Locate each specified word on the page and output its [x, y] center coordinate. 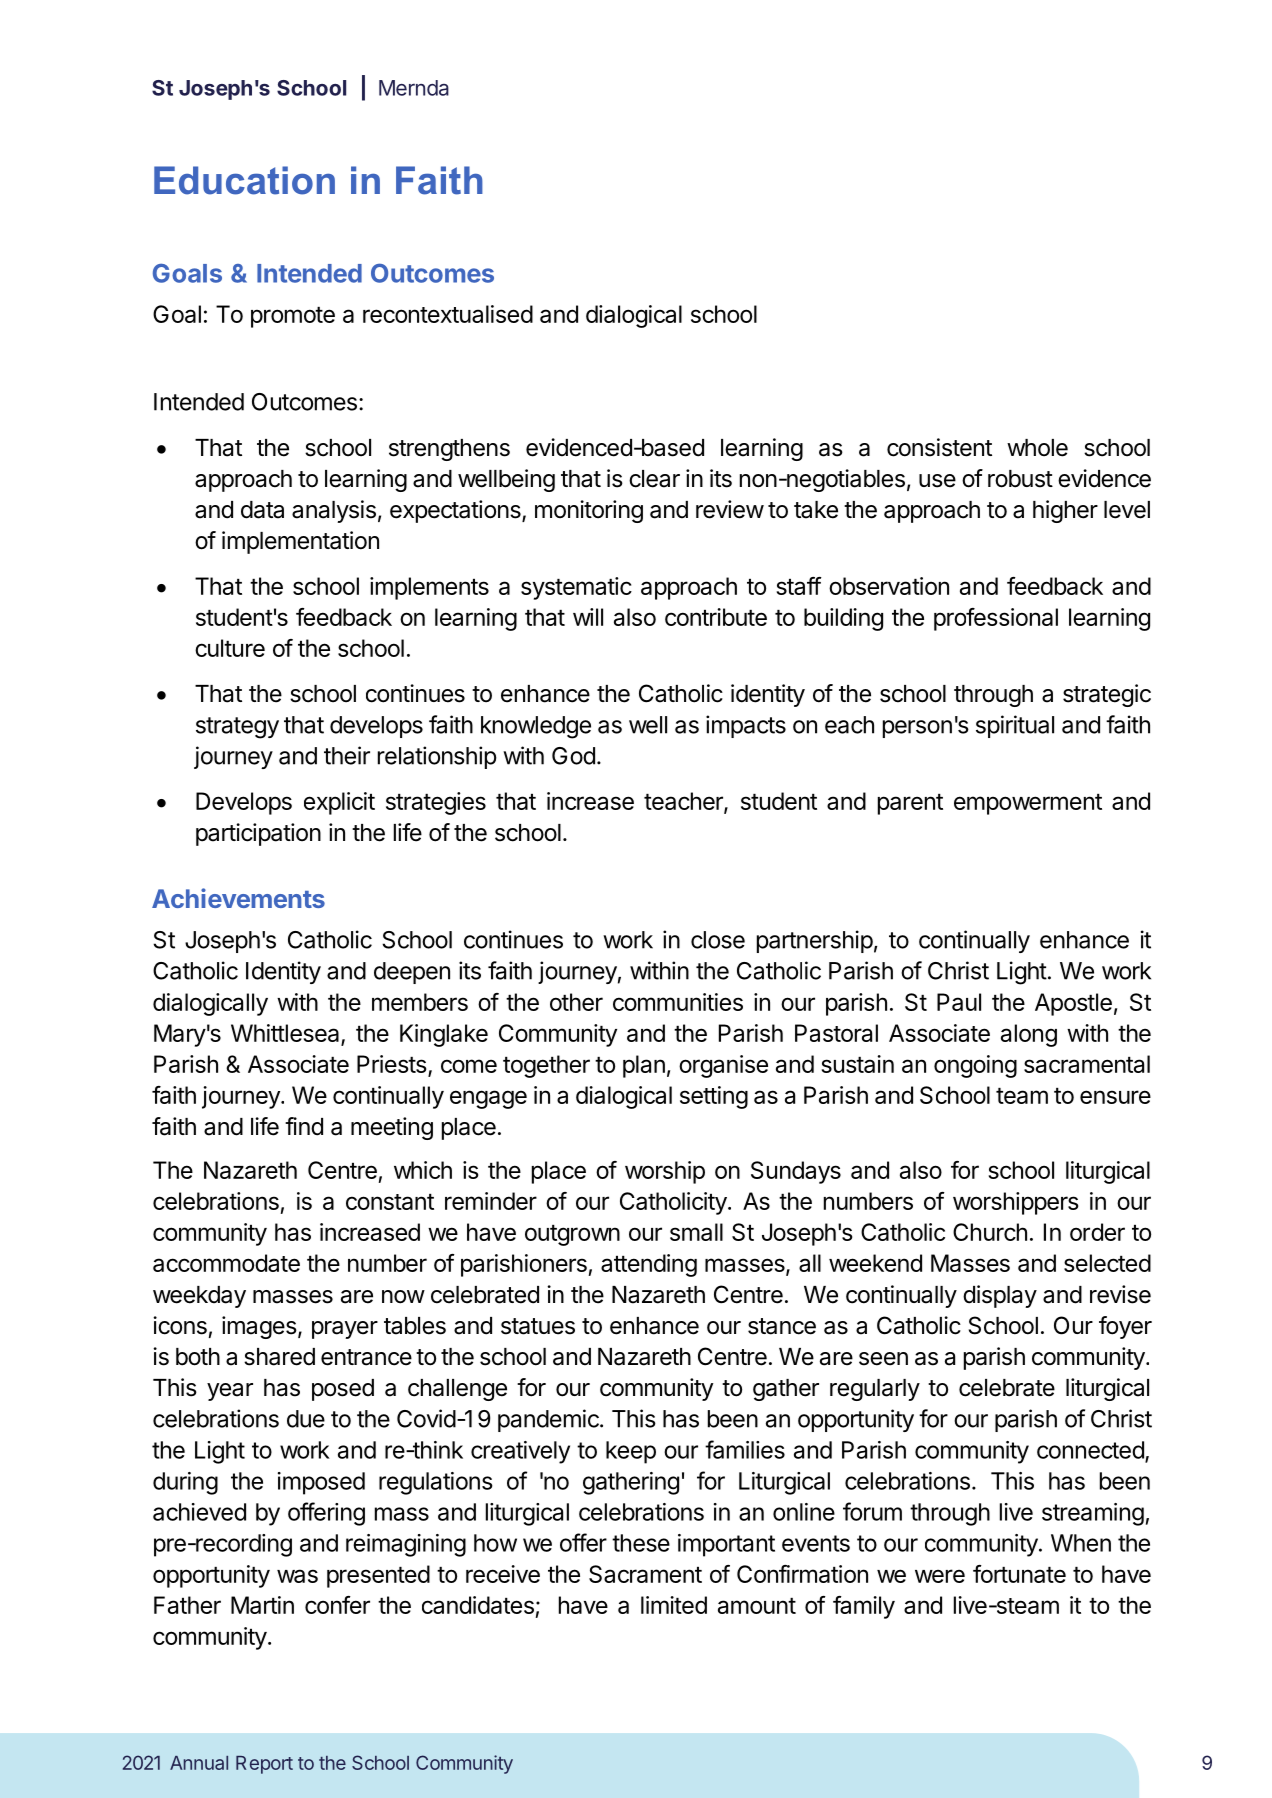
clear [654, 479]
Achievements [238, 898]
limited [674, 1605]
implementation [300, 542]
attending [649, 1265]
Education [244, 180]
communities [678, 1002]
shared [279, 1357]
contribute [716, 617]
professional [996, 619]
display [1000, 1296]
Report [264, 1765]
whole [1037, 448]
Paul [959, 1002]
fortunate [1019, 1574]
